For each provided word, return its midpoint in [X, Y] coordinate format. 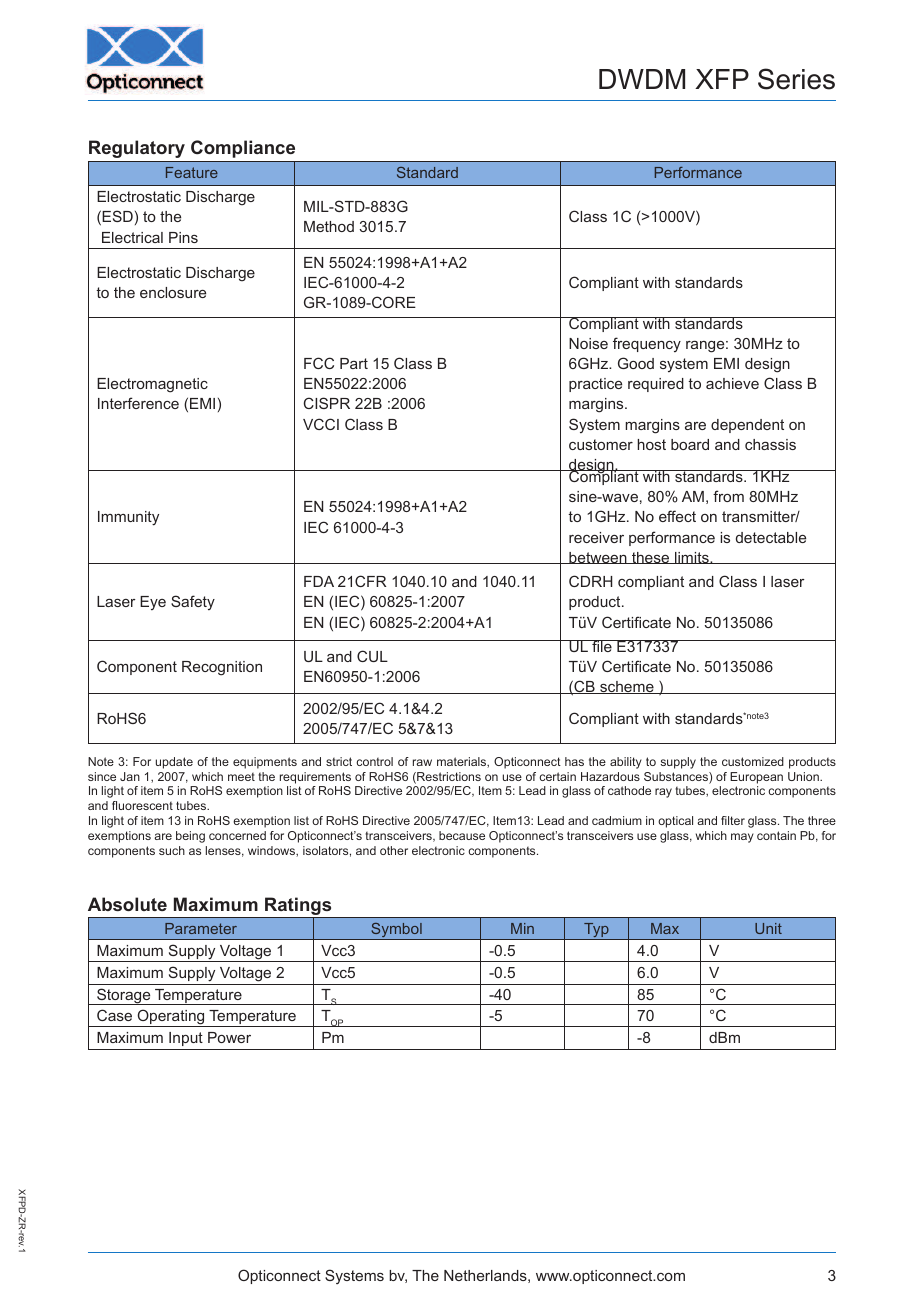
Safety [193, 602]
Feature [192, 172]
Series [796, 79]
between [598, 558]
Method [329, 226]
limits [692, 558]
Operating [171, 1018]
